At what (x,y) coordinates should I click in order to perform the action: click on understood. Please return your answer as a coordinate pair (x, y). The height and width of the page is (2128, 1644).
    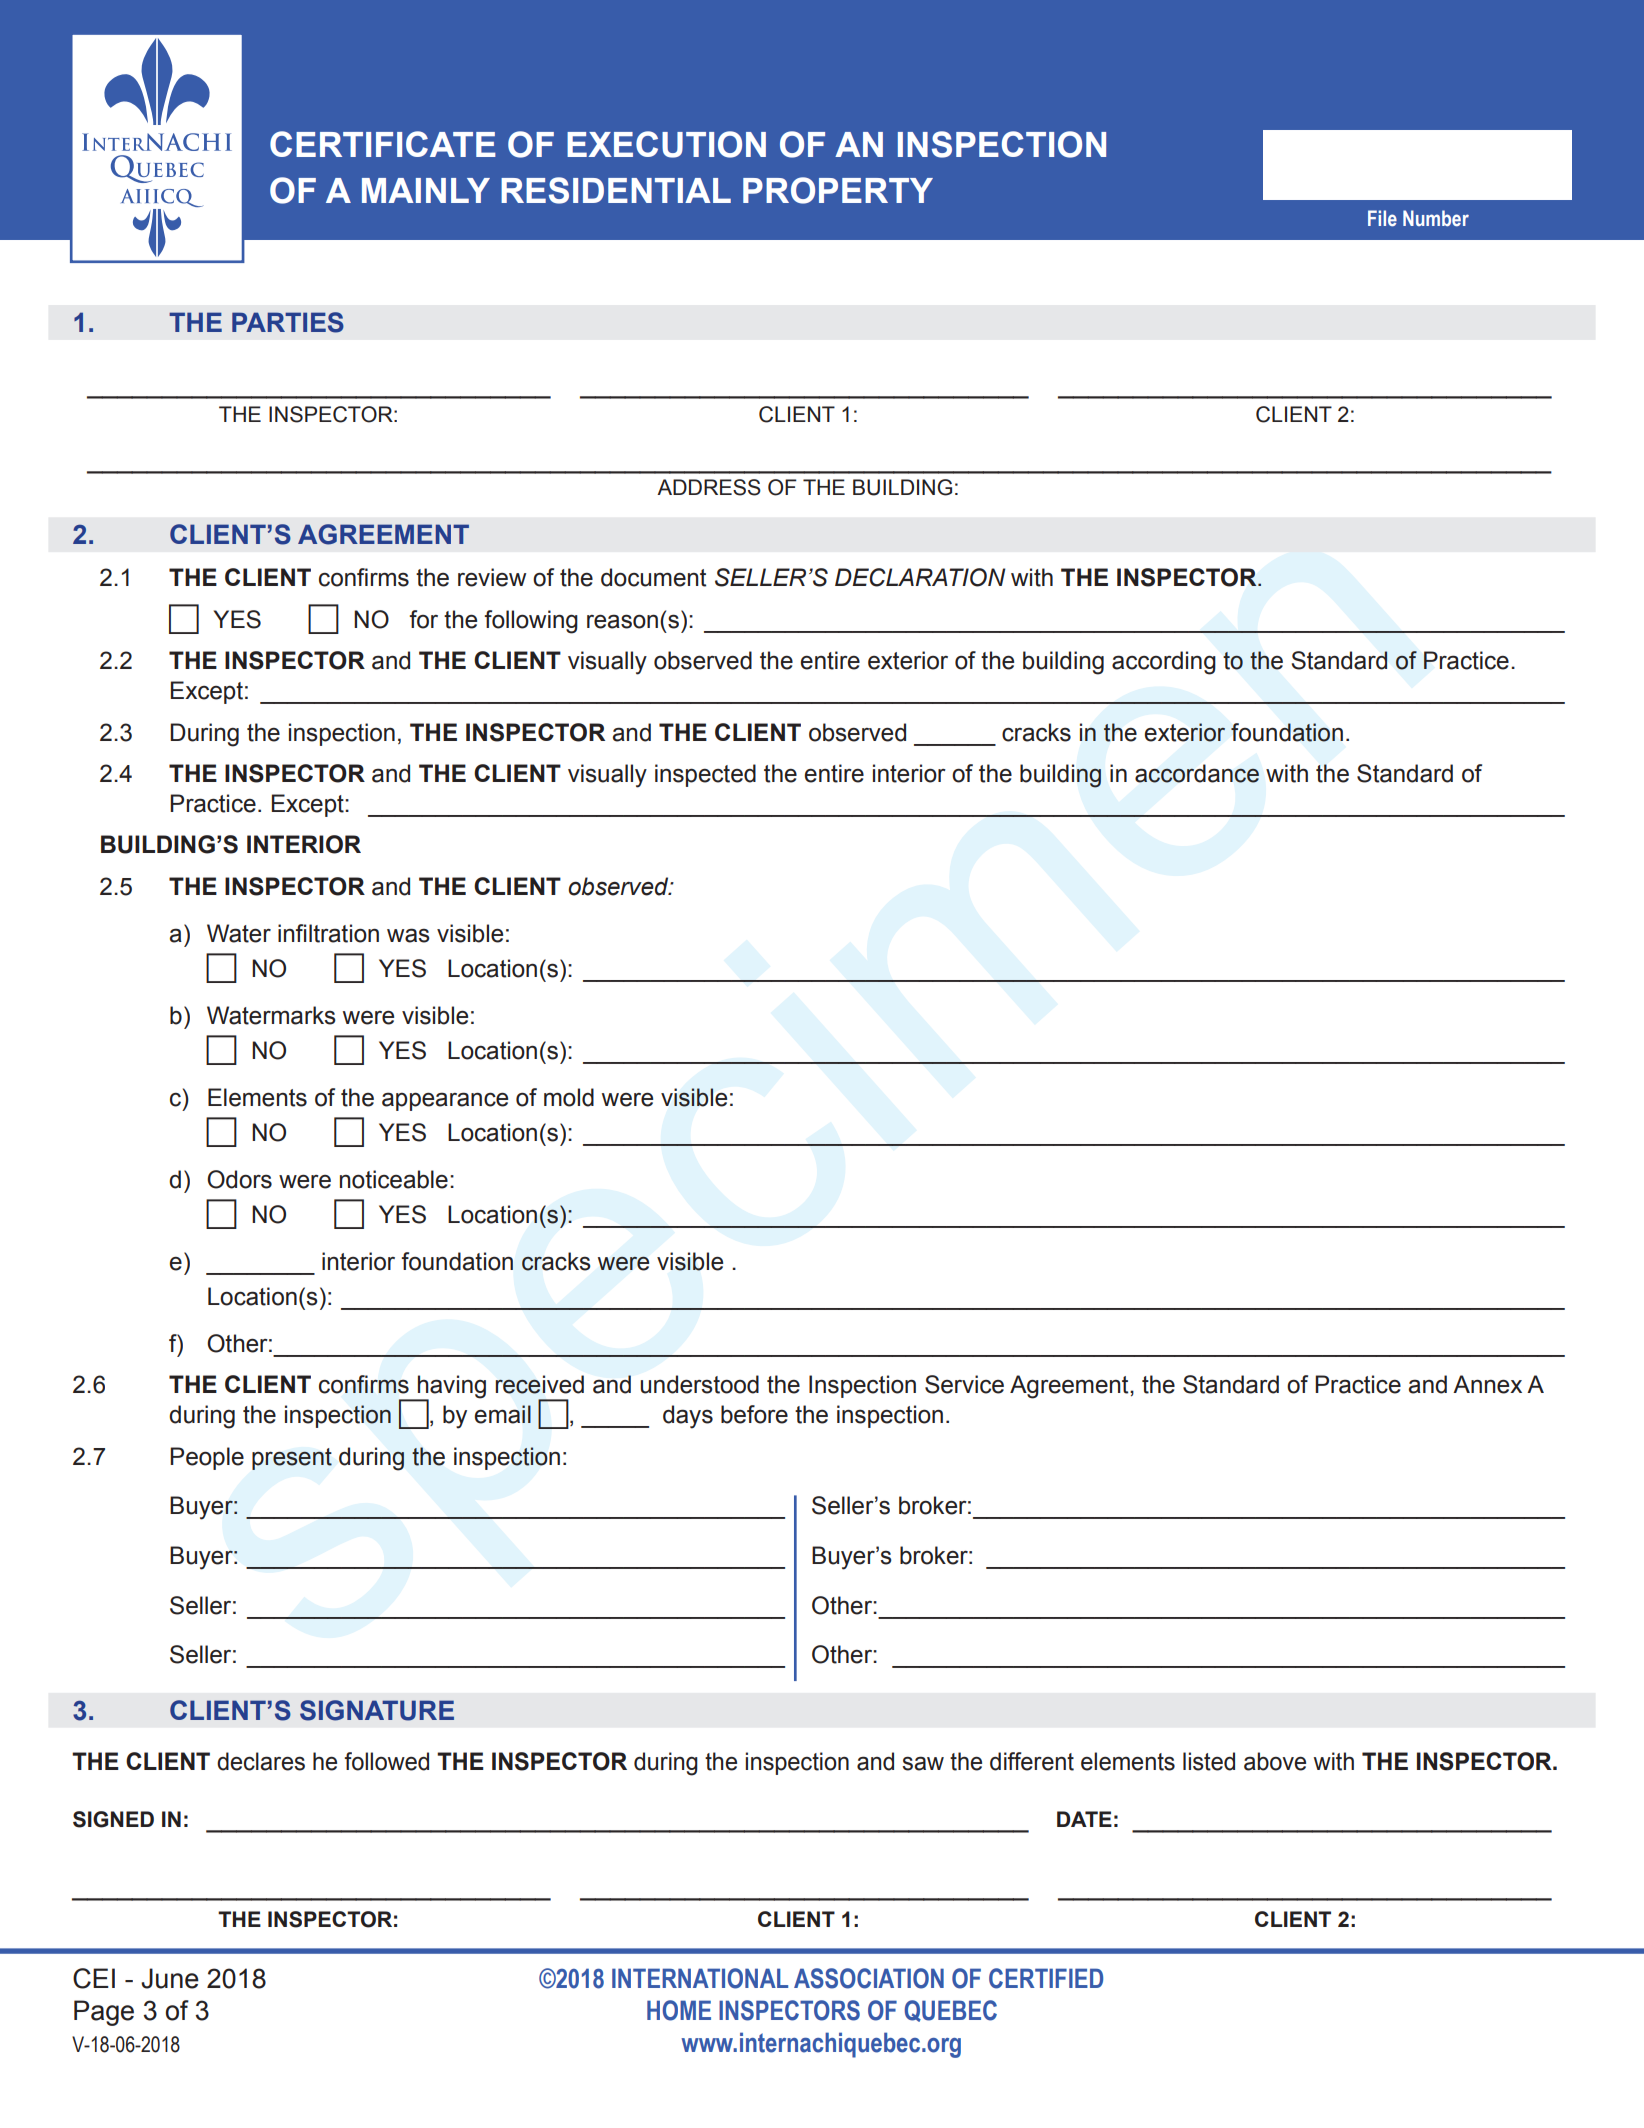
    Looking at the image, I should click on (699, 1384).
